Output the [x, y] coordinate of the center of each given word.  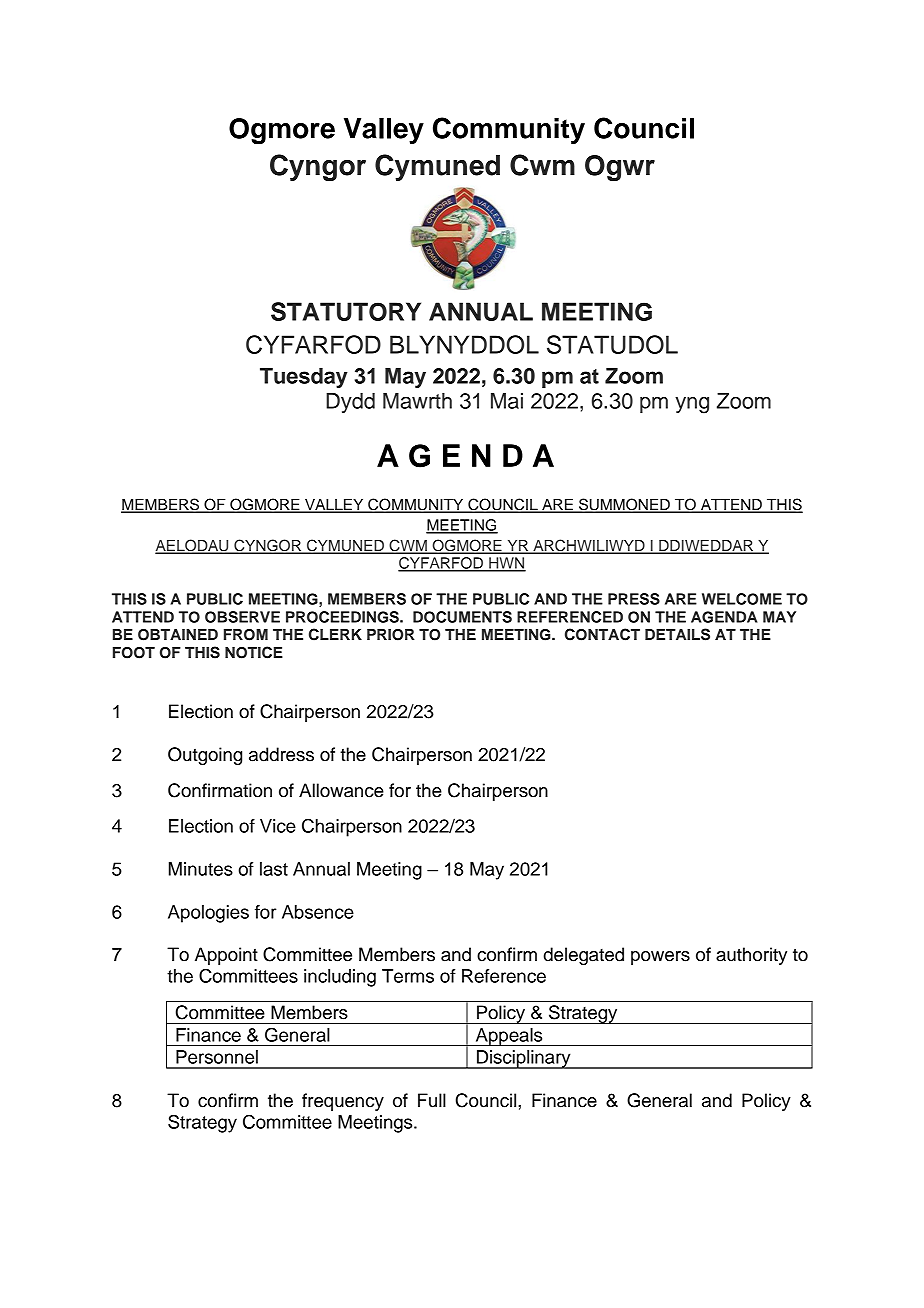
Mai [507, 401]
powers [660, 958]
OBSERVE [242, 617]
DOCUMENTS [462, 617]
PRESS [634, 599]
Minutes [201, 869]
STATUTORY [346, 311]
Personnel [217, 1057]
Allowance [341, 790]
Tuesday [304, 378]
